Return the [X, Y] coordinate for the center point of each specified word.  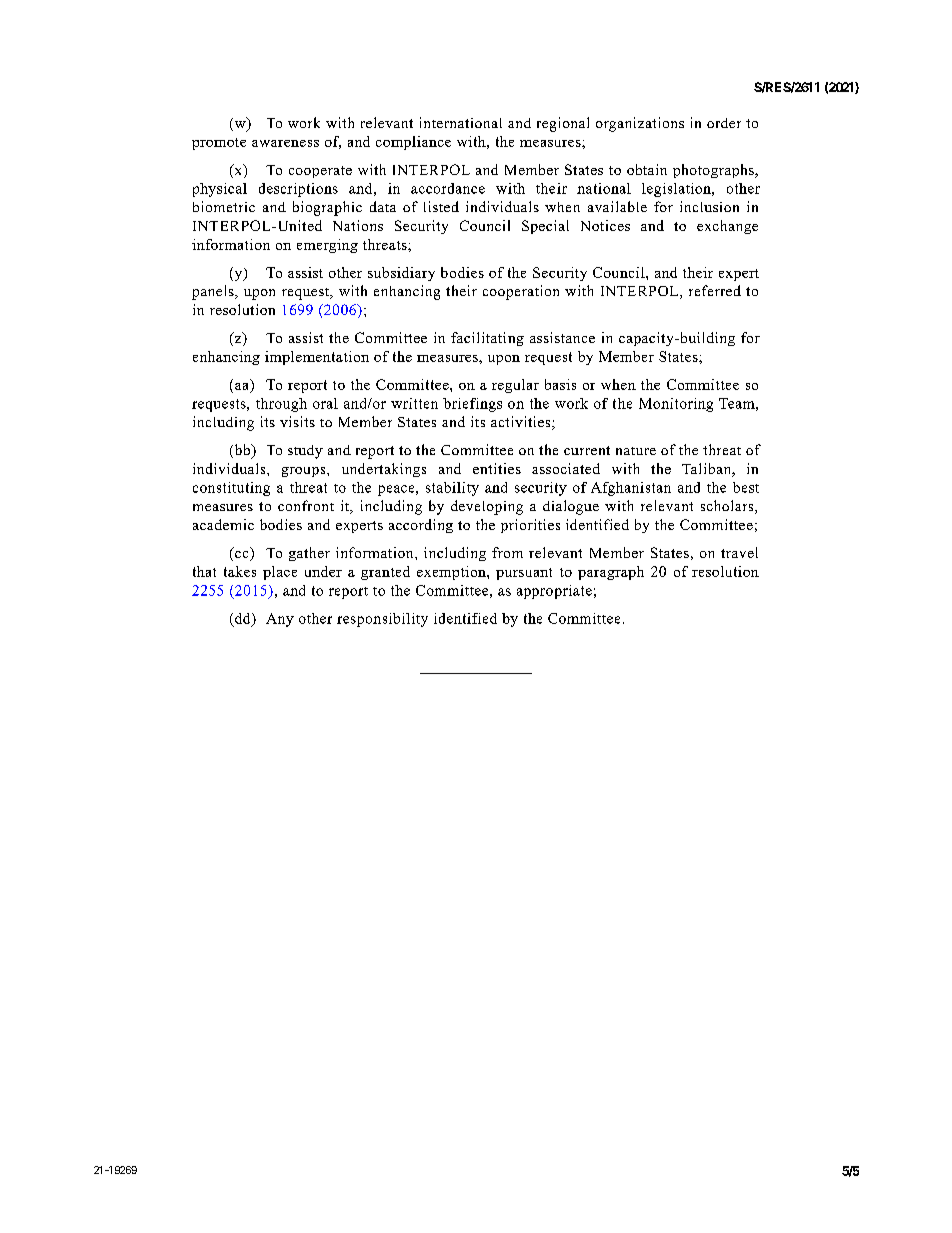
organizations [640, 124]
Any [280, 620]
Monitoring [676, 405]
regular [515, 386]
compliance [413, 143]
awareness [285, 143]
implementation [317, 358]
